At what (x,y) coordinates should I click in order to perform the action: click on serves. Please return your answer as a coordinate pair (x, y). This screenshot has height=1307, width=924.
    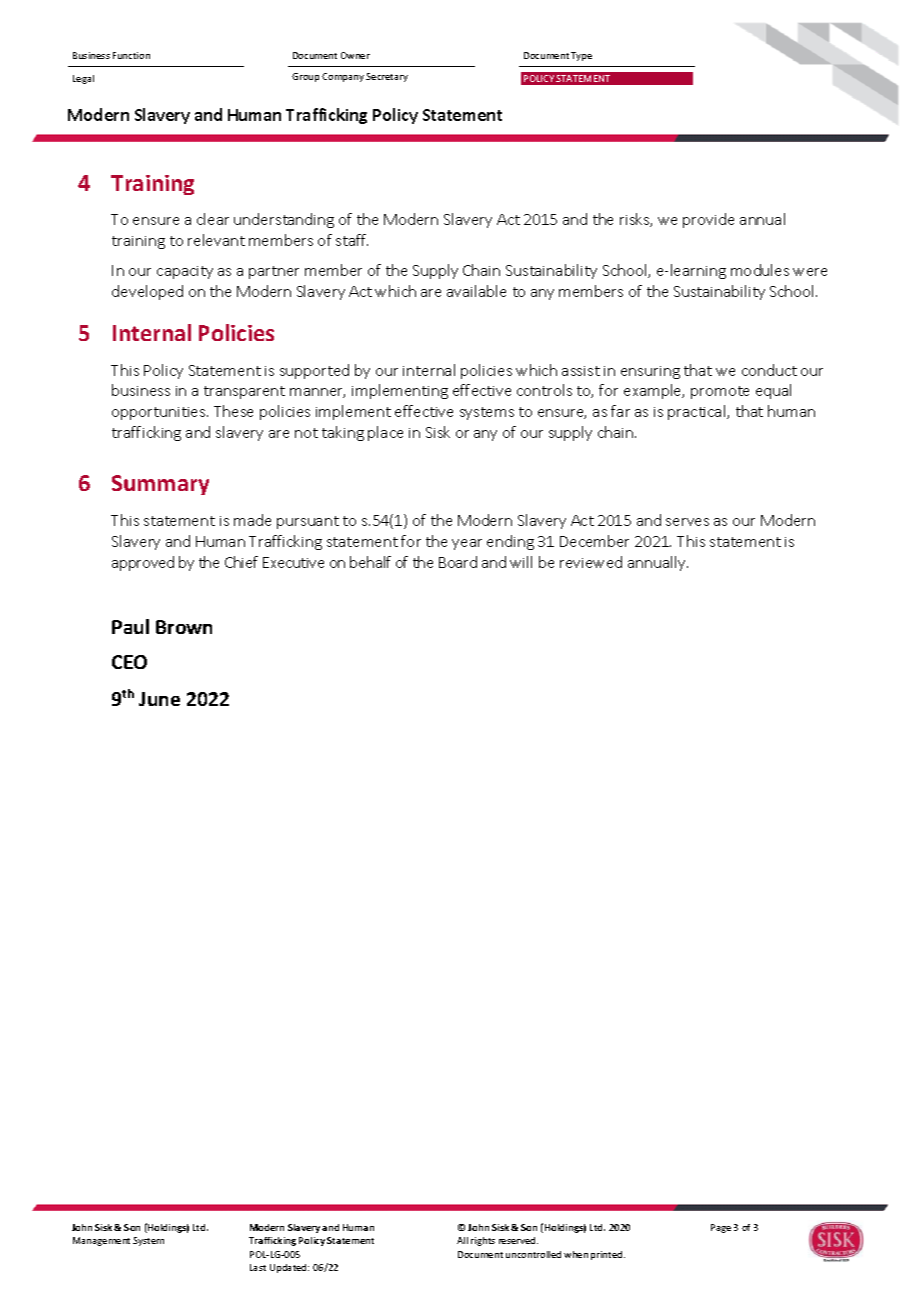
    Looking at the image, I should click on (687, 522).
